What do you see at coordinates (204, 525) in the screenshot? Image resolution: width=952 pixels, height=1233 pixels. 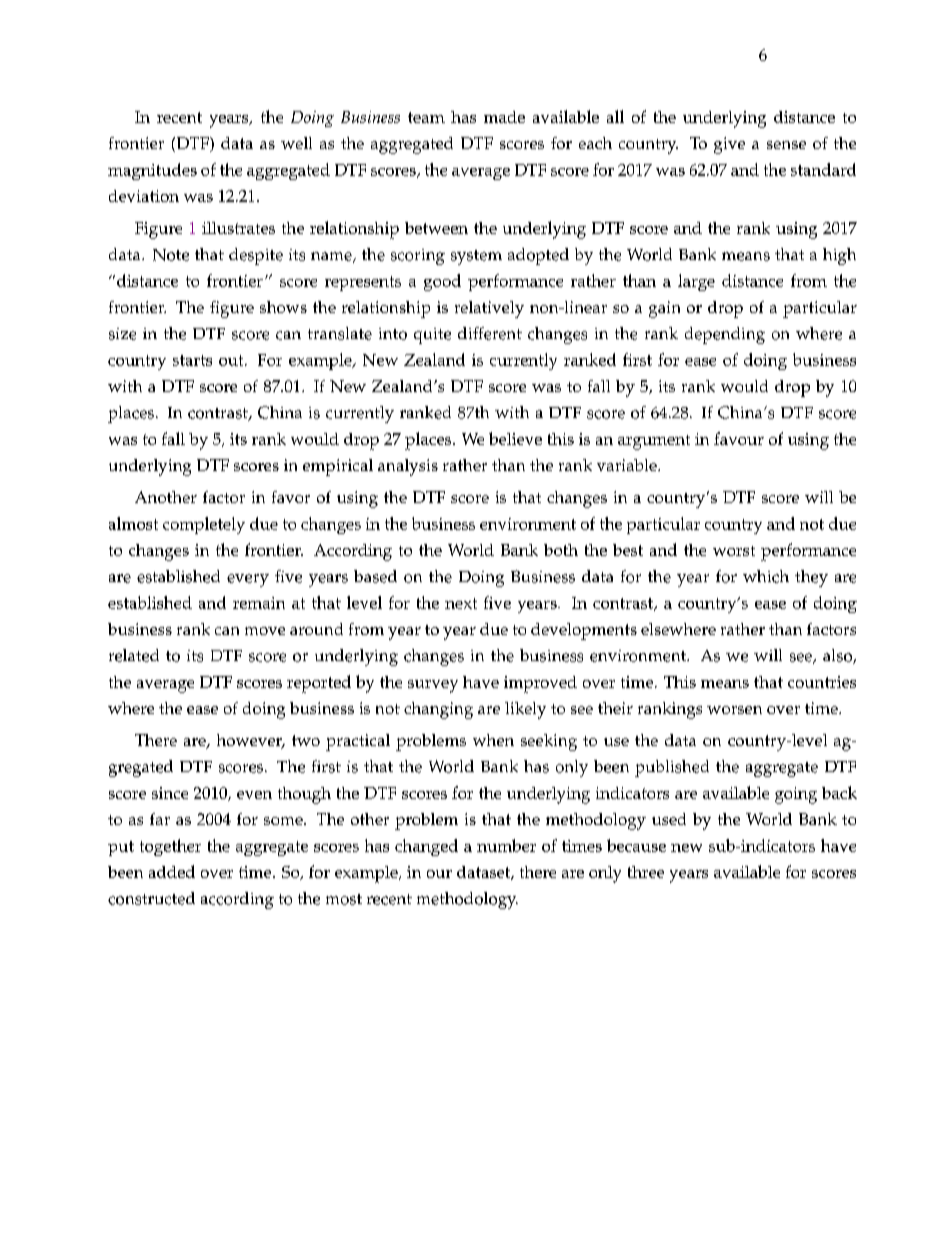 I see `completely` at bounding box center [204, 525].
